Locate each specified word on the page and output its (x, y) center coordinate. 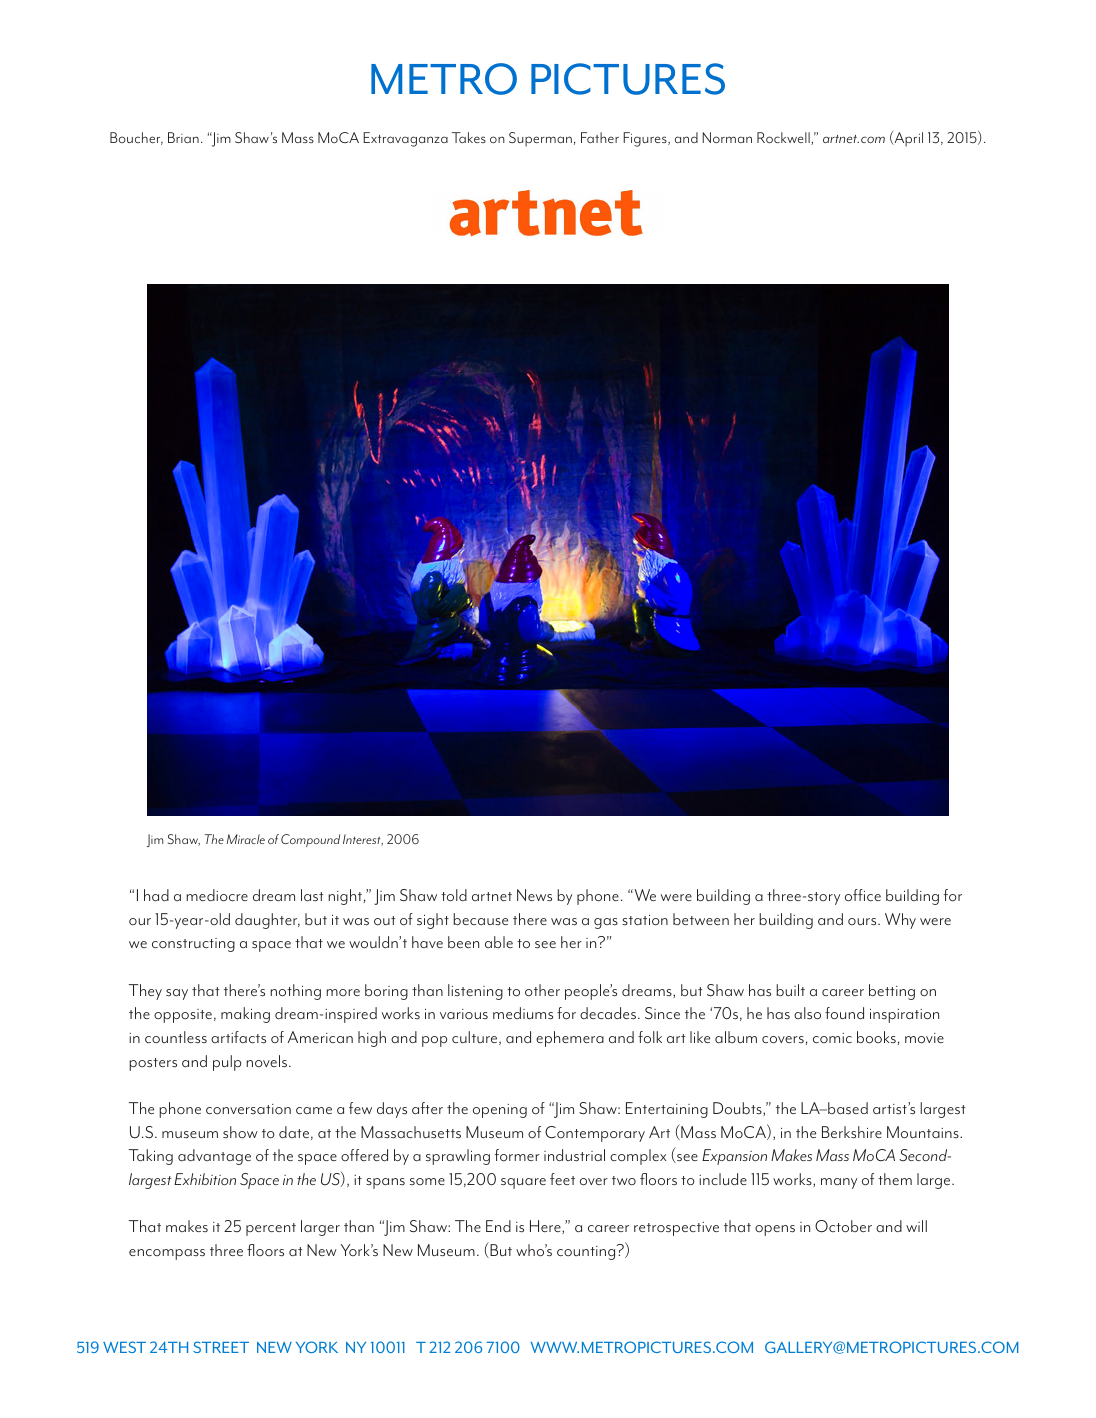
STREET (221, 1347)
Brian (183, 137)
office (863, 895)
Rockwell (784, 138)
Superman (540, 139)
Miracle (246, 839)
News (534, 895)
